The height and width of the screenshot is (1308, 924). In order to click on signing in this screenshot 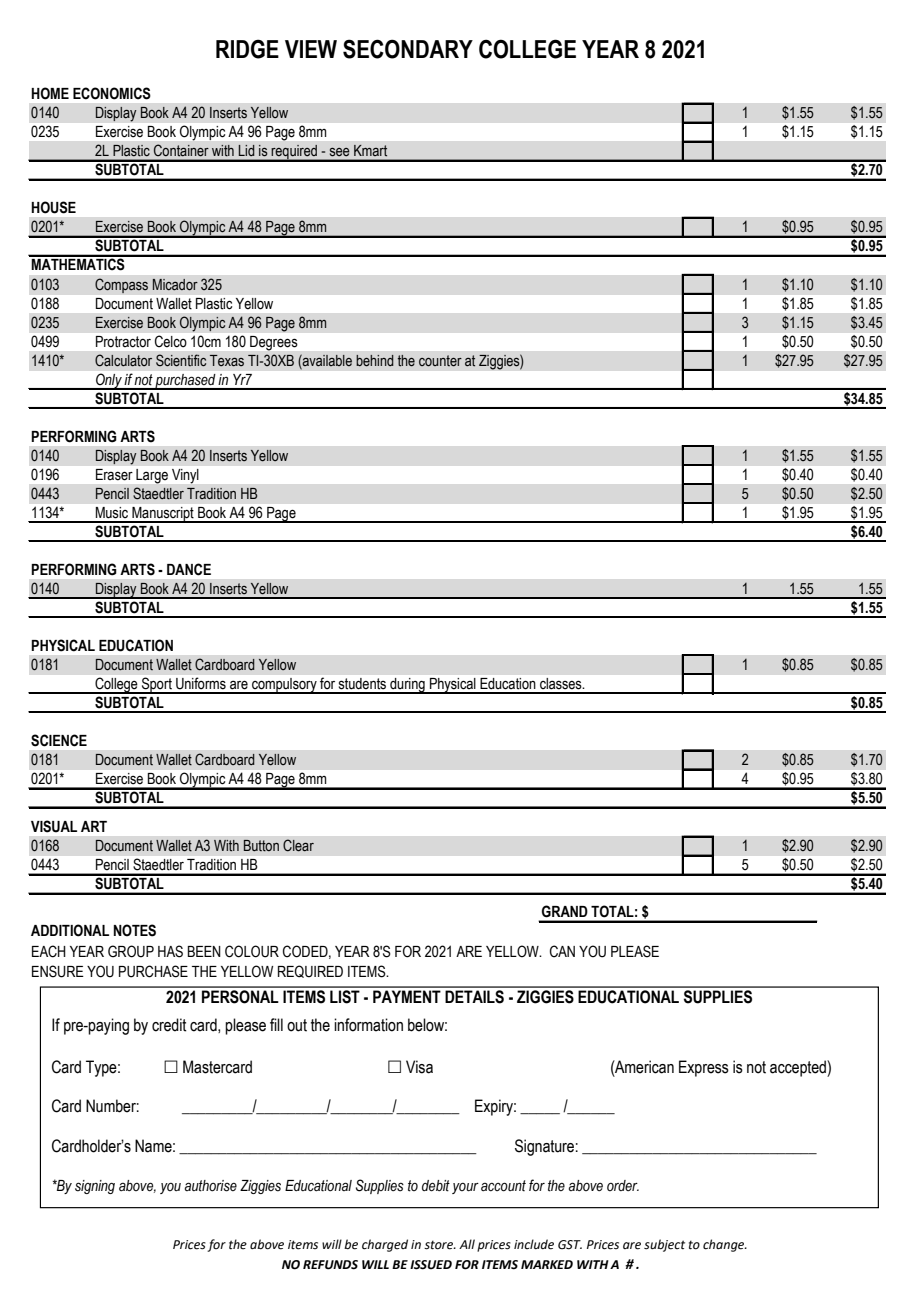, I will do `click(95, 1187)`.
